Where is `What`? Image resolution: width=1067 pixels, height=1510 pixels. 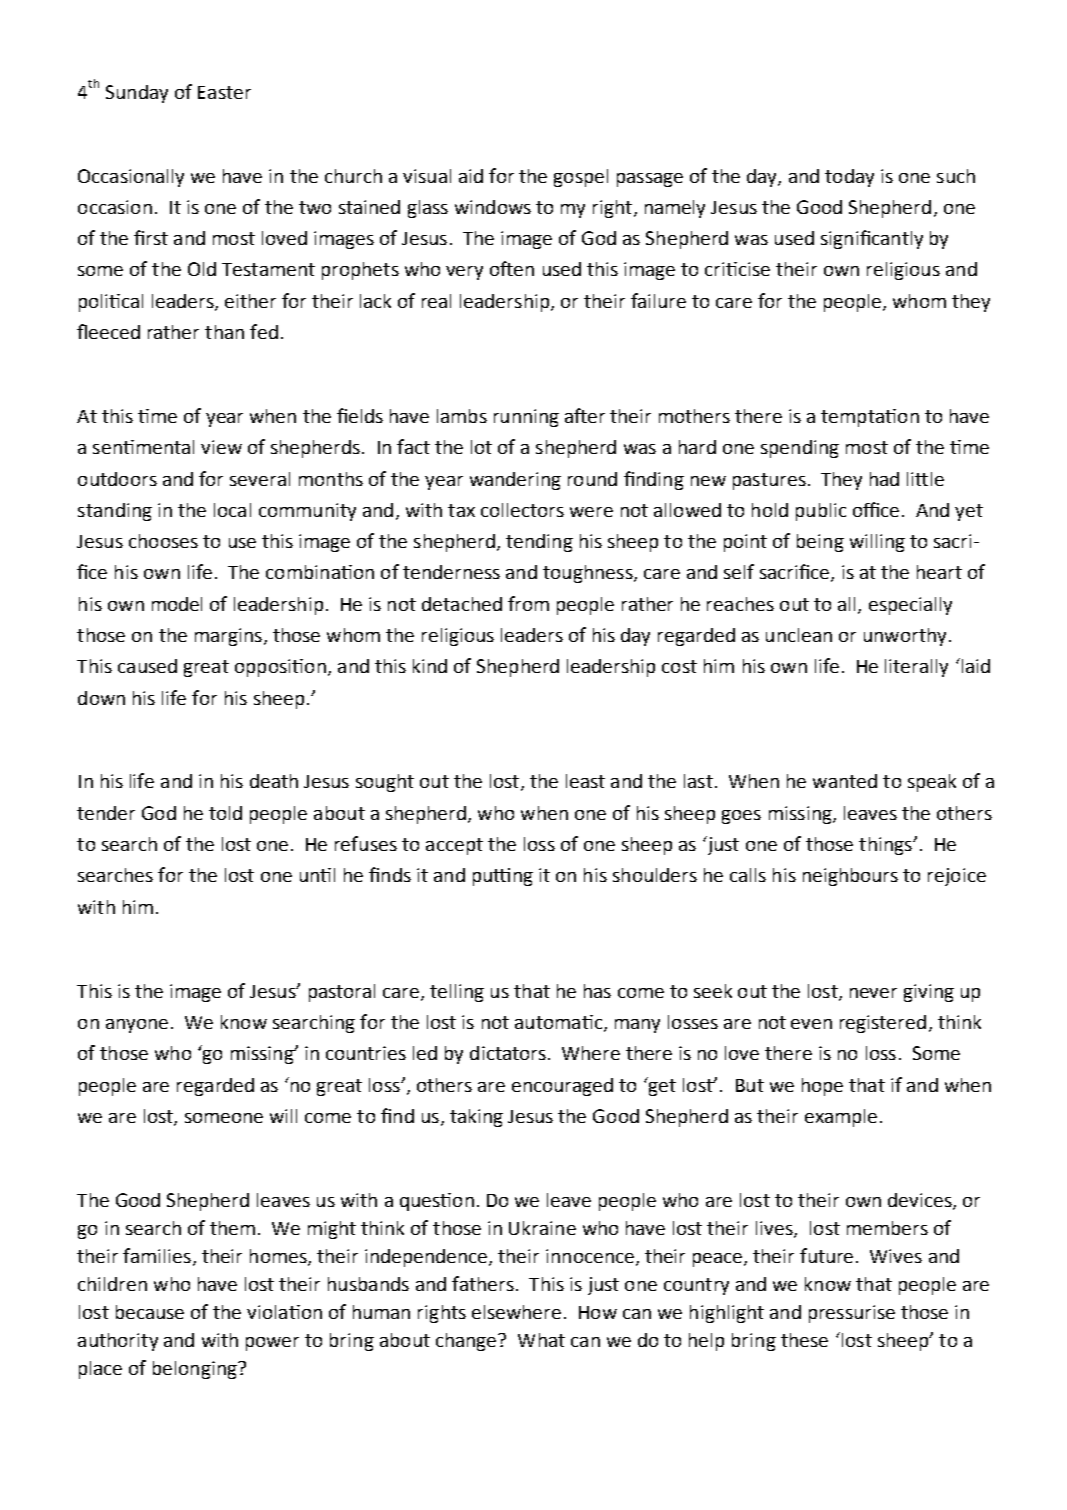 What is located at coordinates (541, 1340).
